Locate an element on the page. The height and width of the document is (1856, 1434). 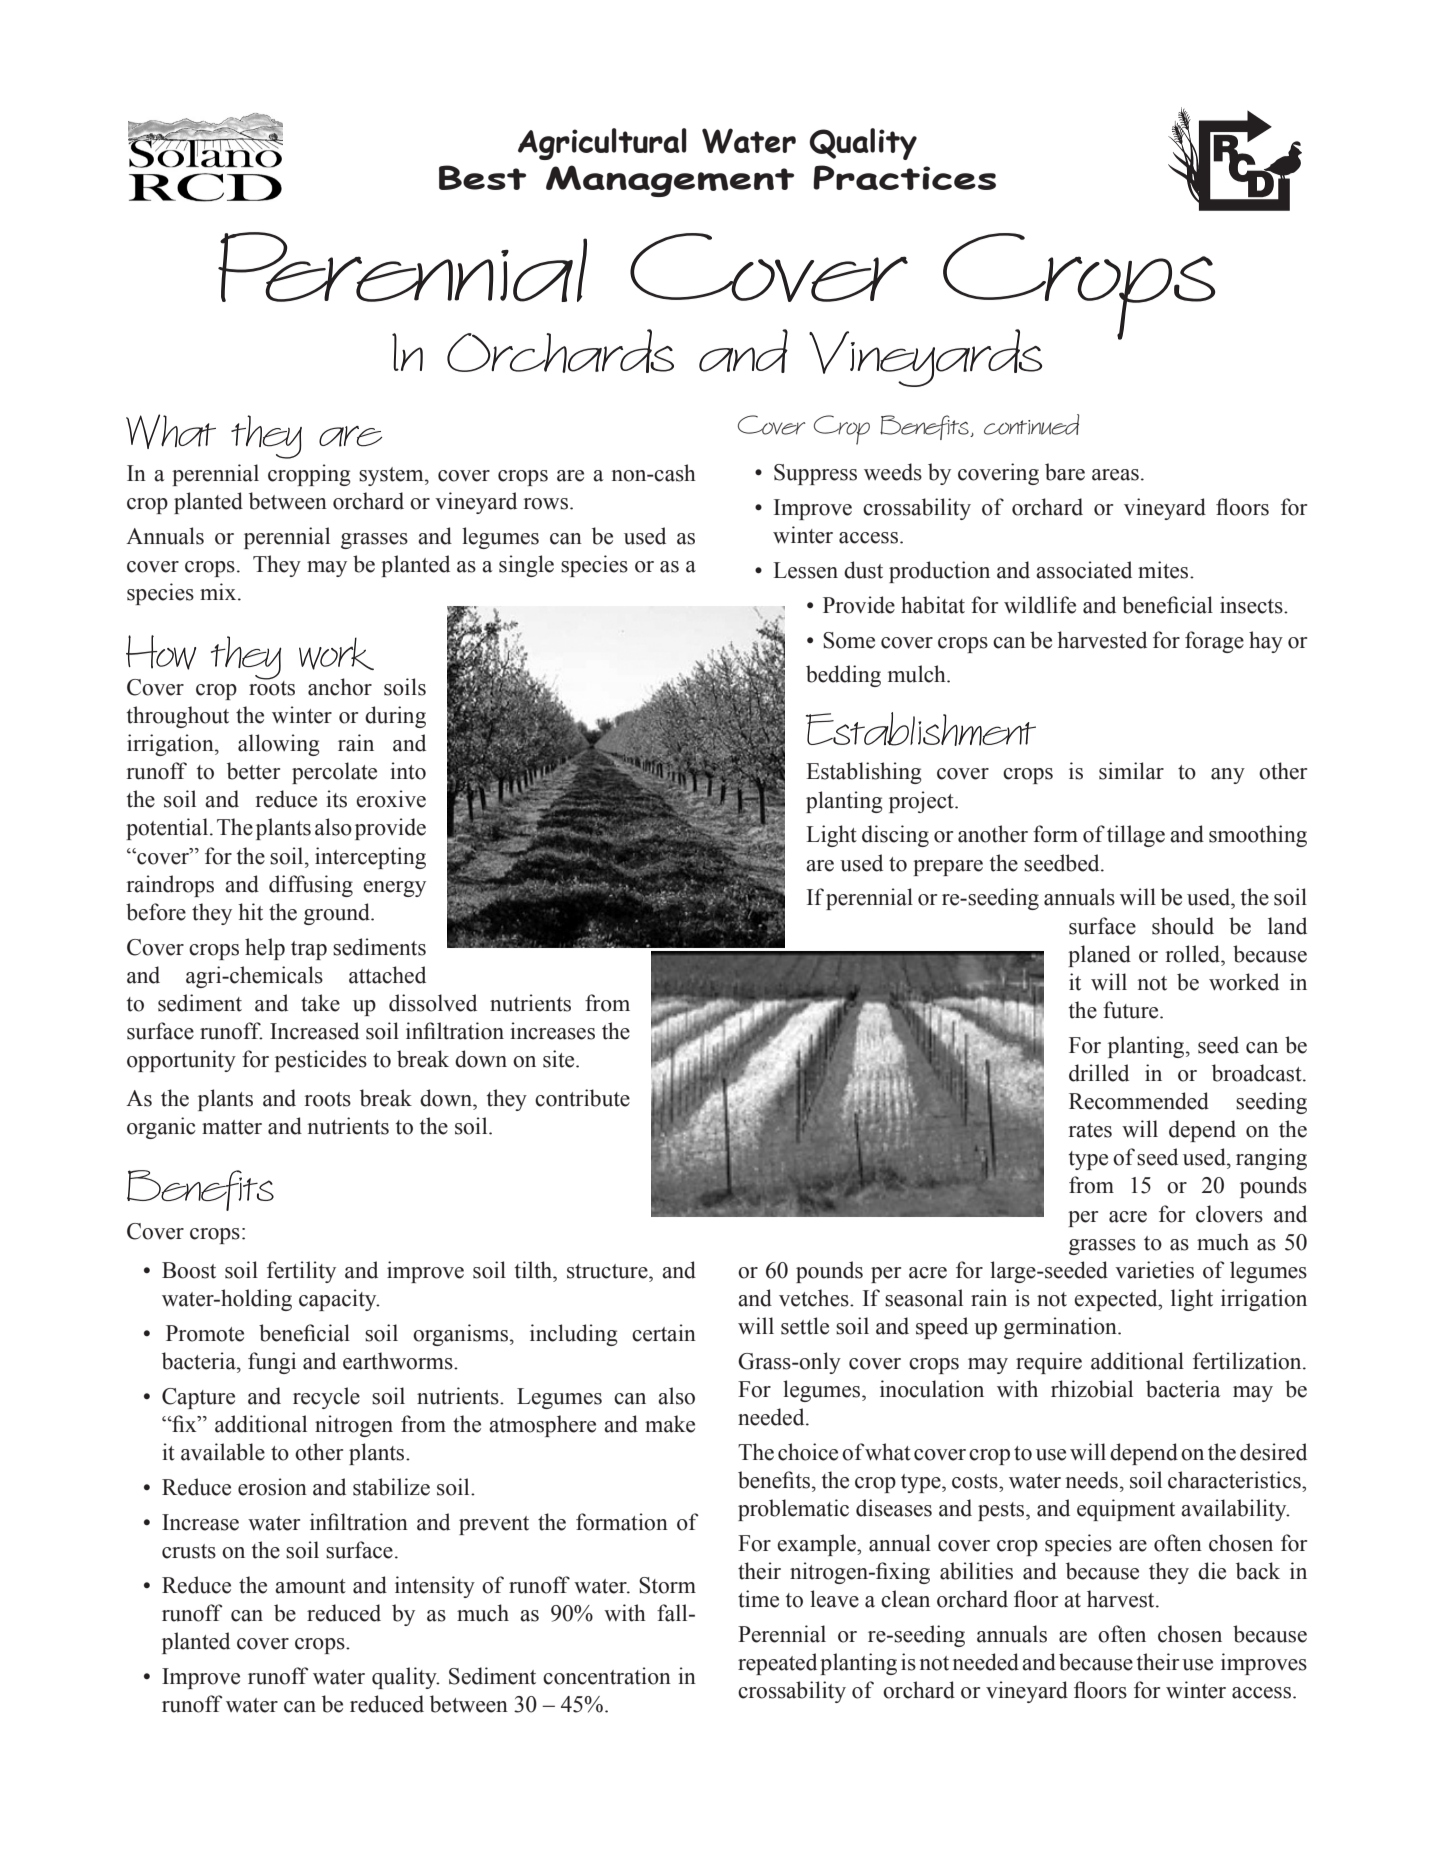
contribute is located at coordinates (582, 1098).
